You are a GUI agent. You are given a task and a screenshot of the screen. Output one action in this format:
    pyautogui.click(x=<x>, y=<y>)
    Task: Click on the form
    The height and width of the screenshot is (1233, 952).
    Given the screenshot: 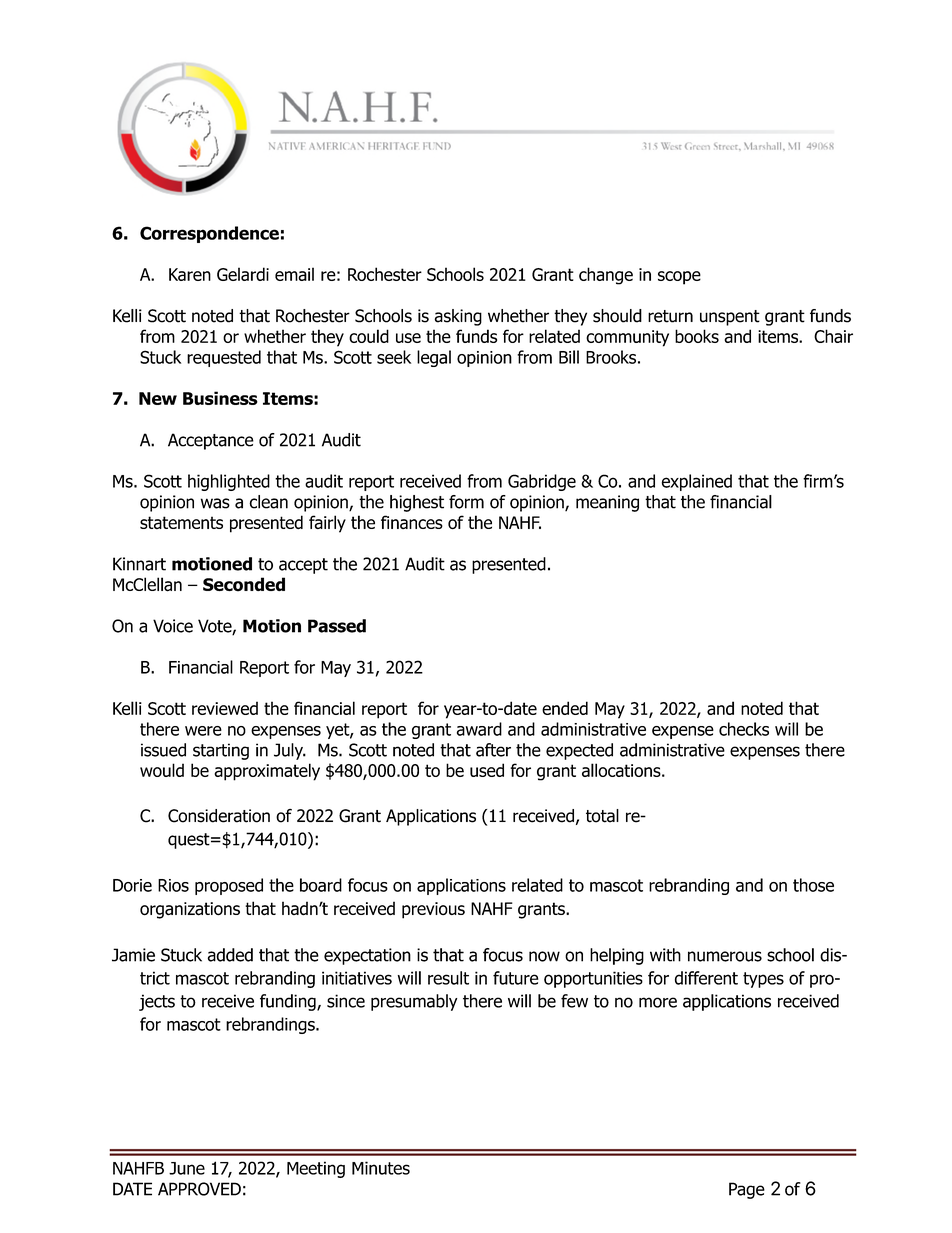 What is the action you would take?
    pyautogui.click(x=466, y=502)
